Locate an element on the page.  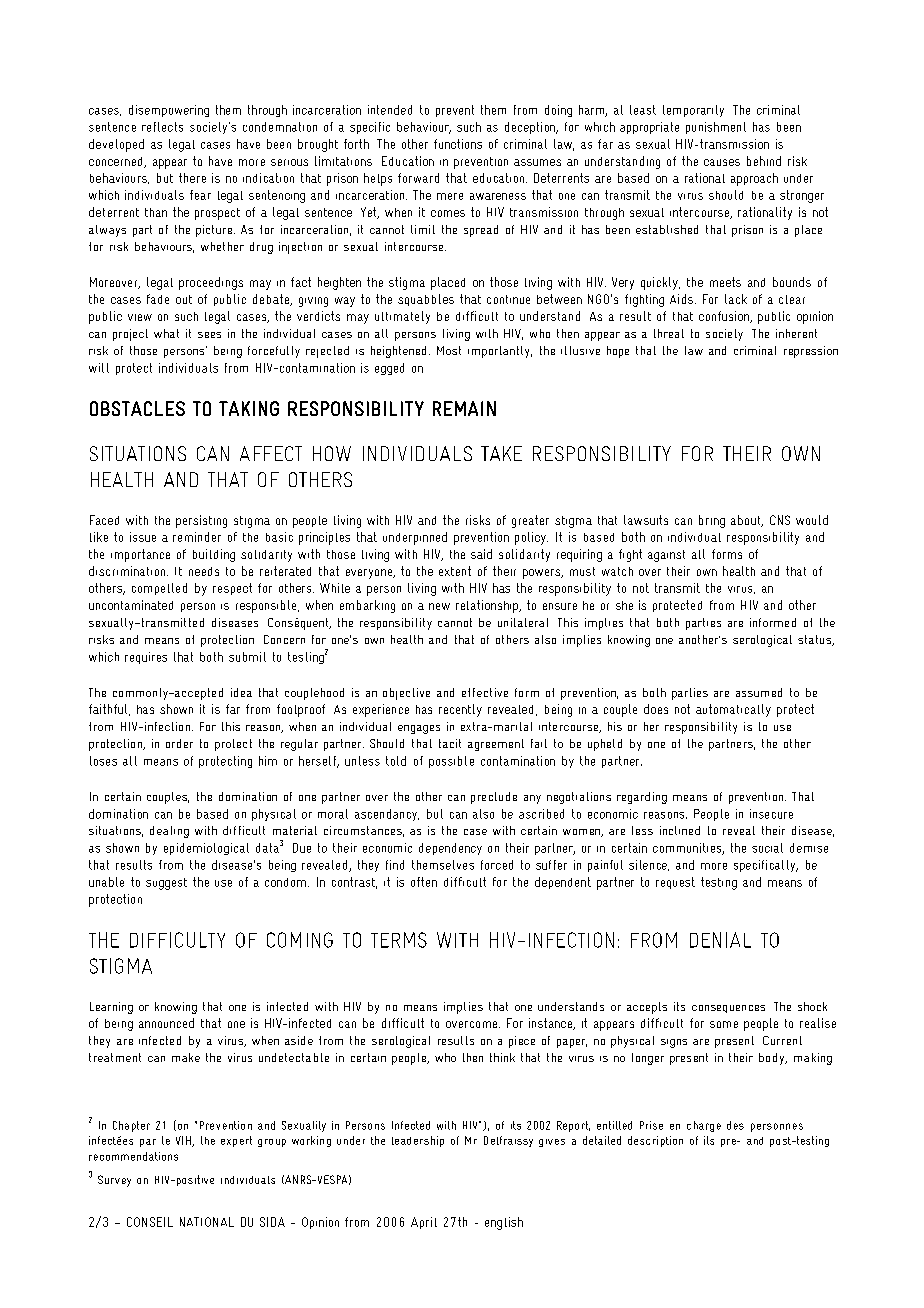
effective is located at coordinates (485, 692).
